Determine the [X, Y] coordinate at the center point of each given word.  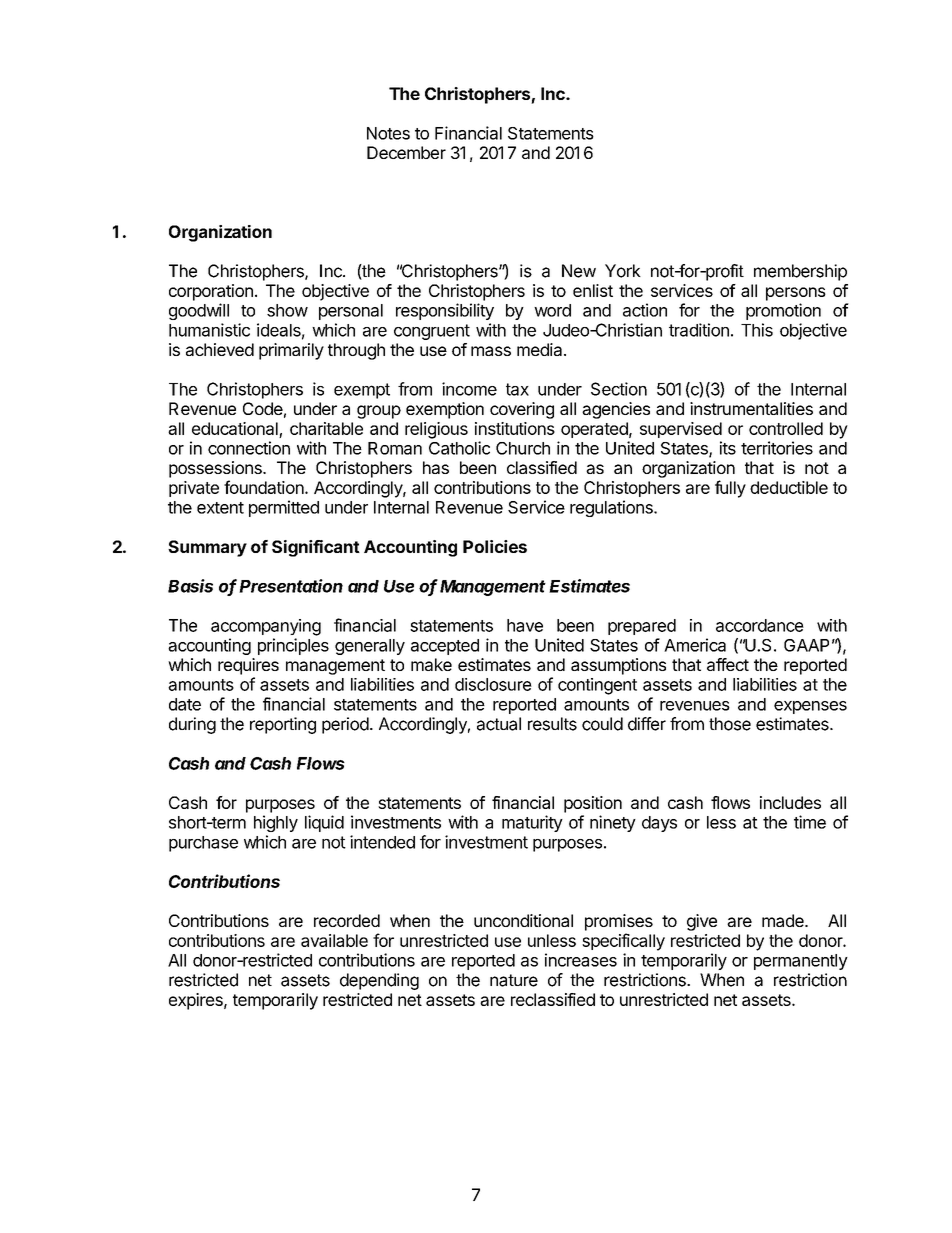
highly [276, 823]
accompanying [266, 627]
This [757, 330]
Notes [388, 133]
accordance [760, 625]
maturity [532, 823]
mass [491, 351]
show [287, 310]
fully [730, 489]
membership [800, 272]
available [334, 940]
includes [790, 802]
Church [523, 448]
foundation [265, 487]
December [406, 152]
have [525, 625]
